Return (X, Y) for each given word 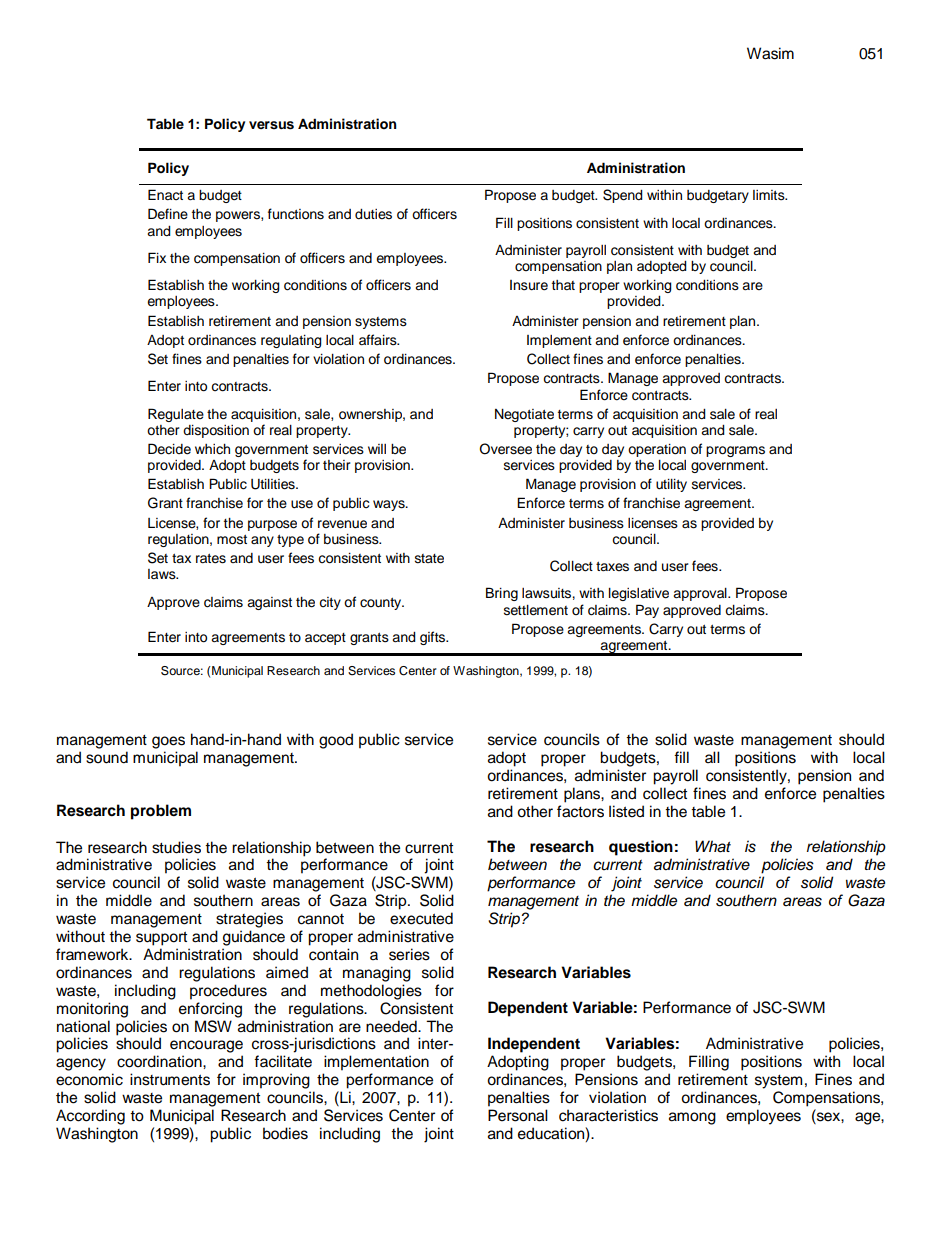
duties (373, 214)
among (692, 1118)
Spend (623, 196)
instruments (170, 1079)
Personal (518, 1115)
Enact (165, 194)
